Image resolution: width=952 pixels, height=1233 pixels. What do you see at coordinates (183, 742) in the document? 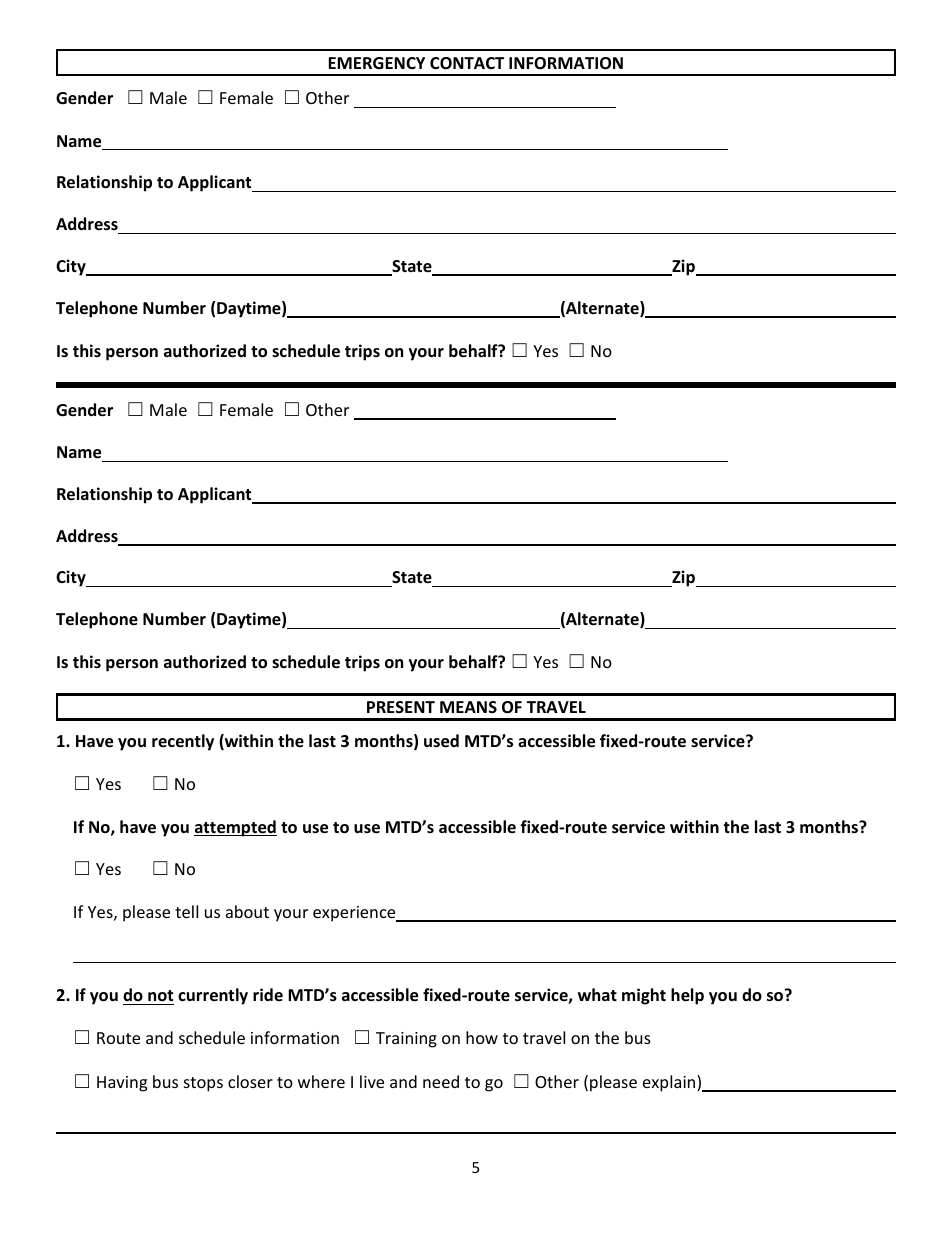
I see `recently` at bounding box center [183, 742].
